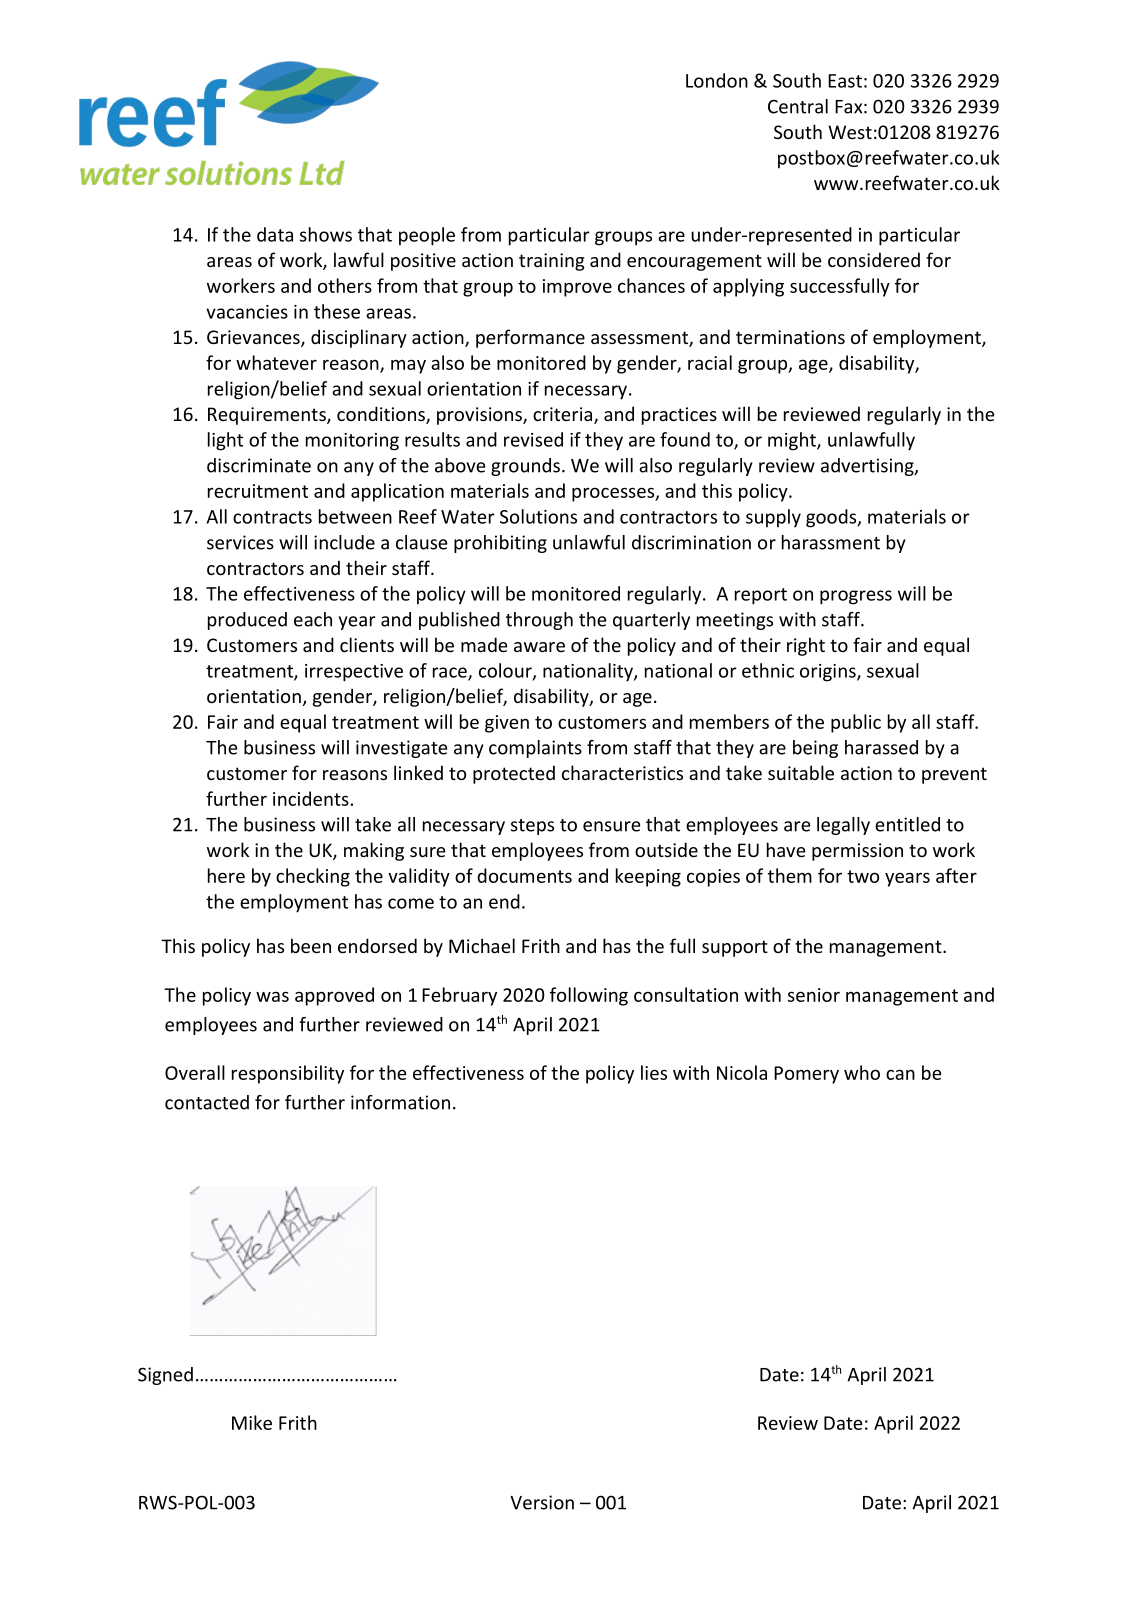  Describe the element at coordinates (539, 621) in the screenshot. I see `through` at that location.
